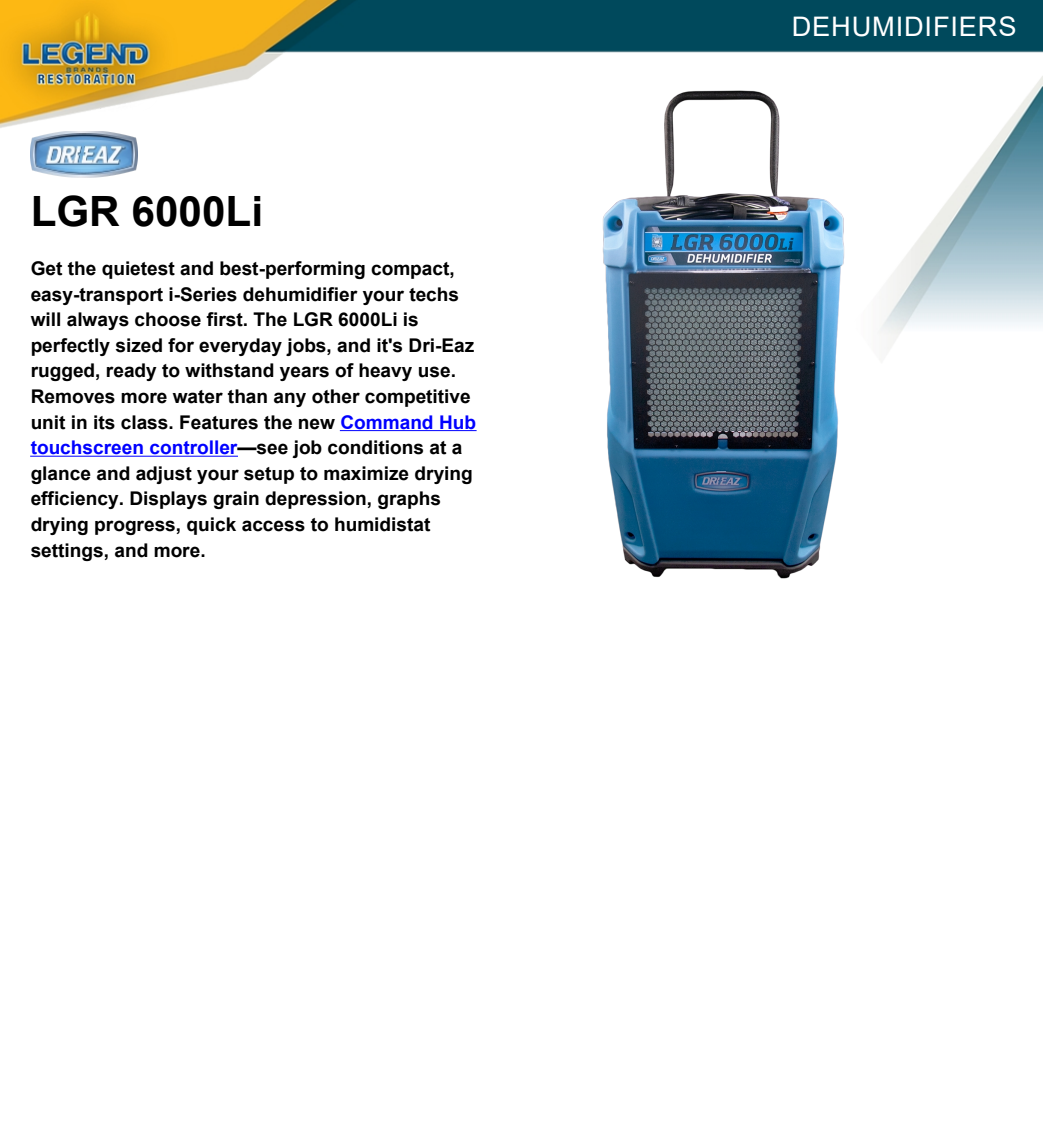  I want to click on settings, so click(67, 552).
